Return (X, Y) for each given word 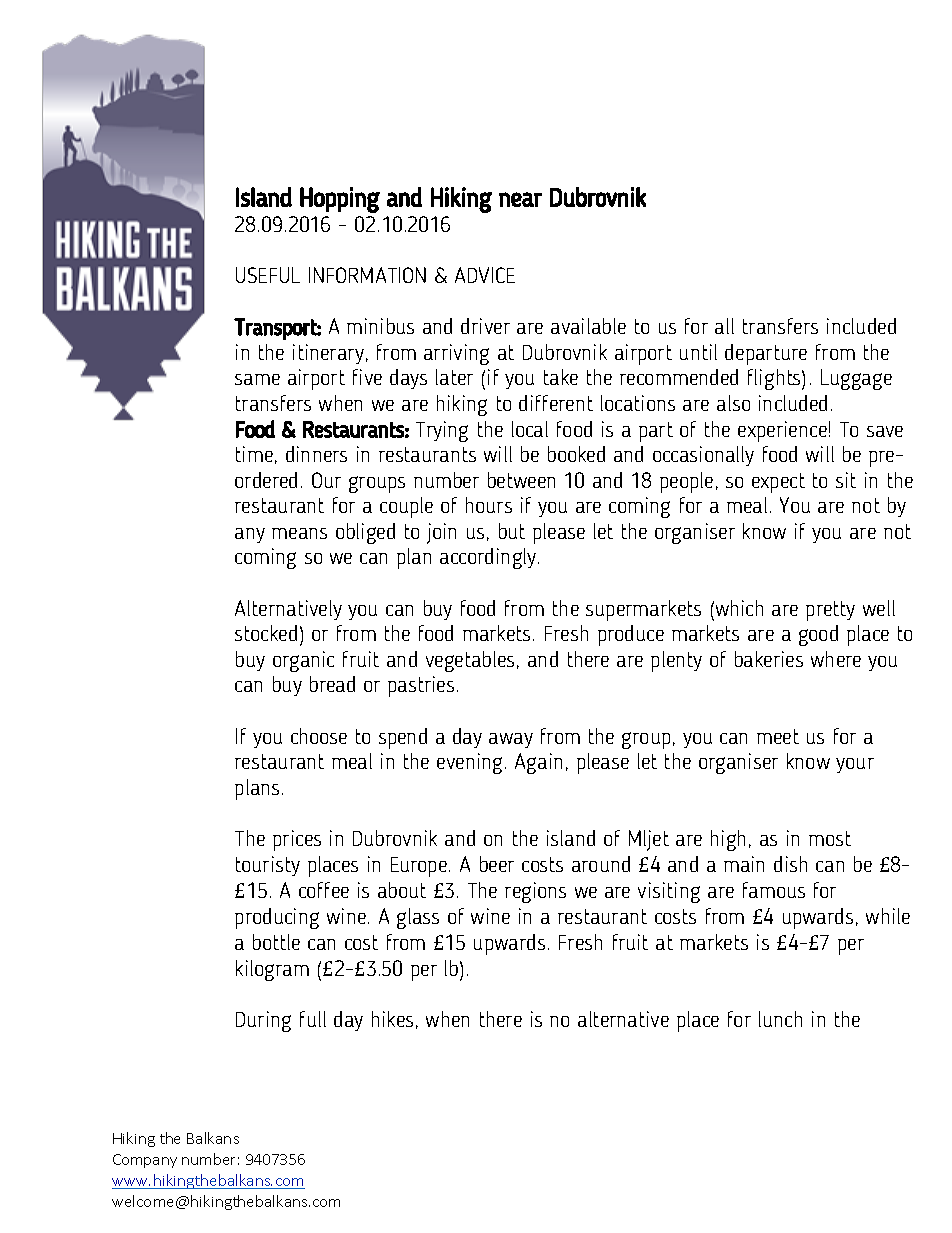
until (698, 352)
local (530, 429)
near (520, 199)
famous (774, 890)
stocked (266, 633)
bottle (276, 942)
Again (538, 763)
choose (319, 736)
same (257, 379)
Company (145, 1161)
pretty (830, 611)
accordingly (489, 558)
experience (782, 431)
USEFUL (268, 275)
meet (778, 736)
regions (535, 892)
